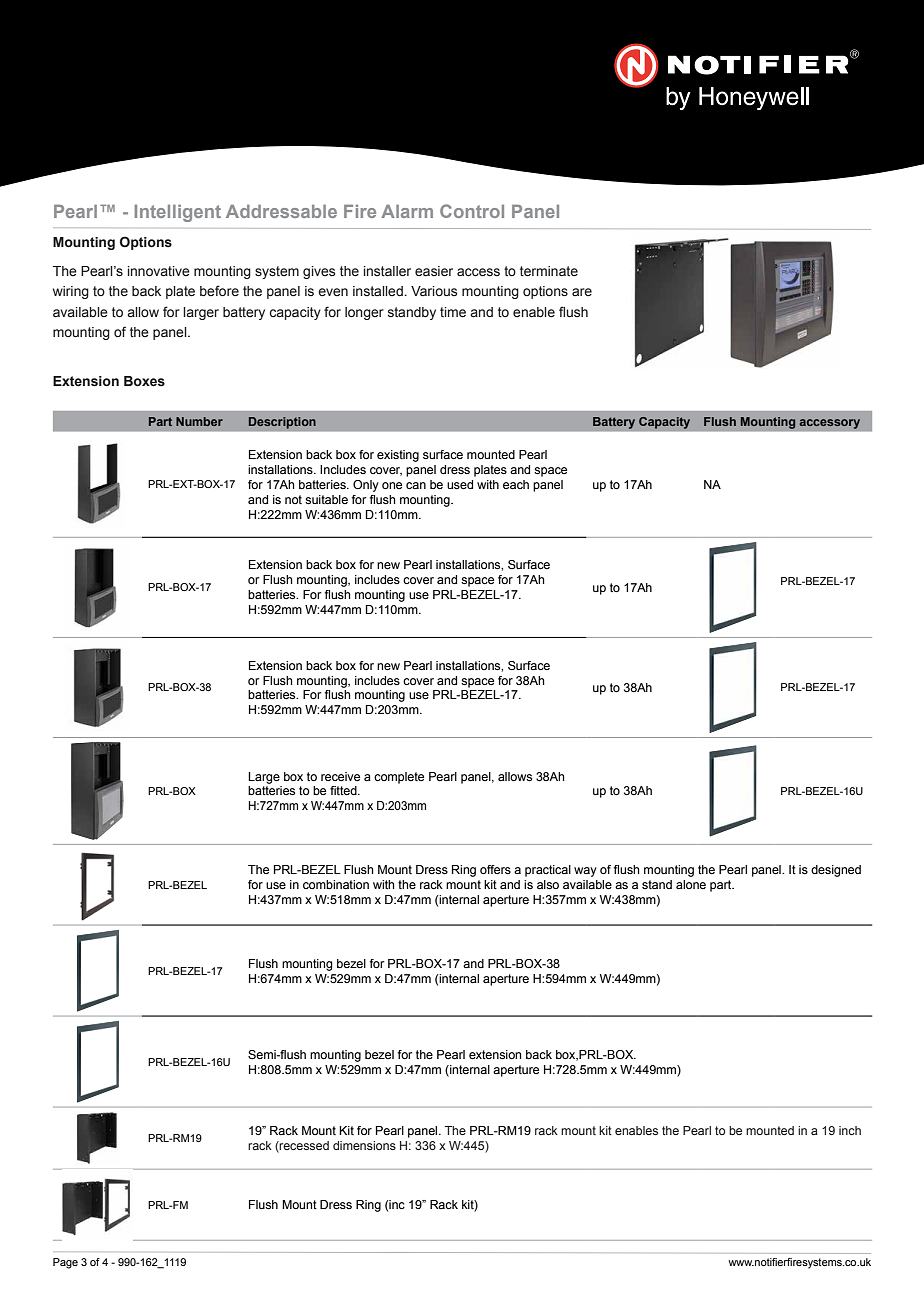 Image resolution: width=924 pixels, height=1308 pixels. Describe the element at coordinates (495, 869) in the page. I see `offers` at that location.
